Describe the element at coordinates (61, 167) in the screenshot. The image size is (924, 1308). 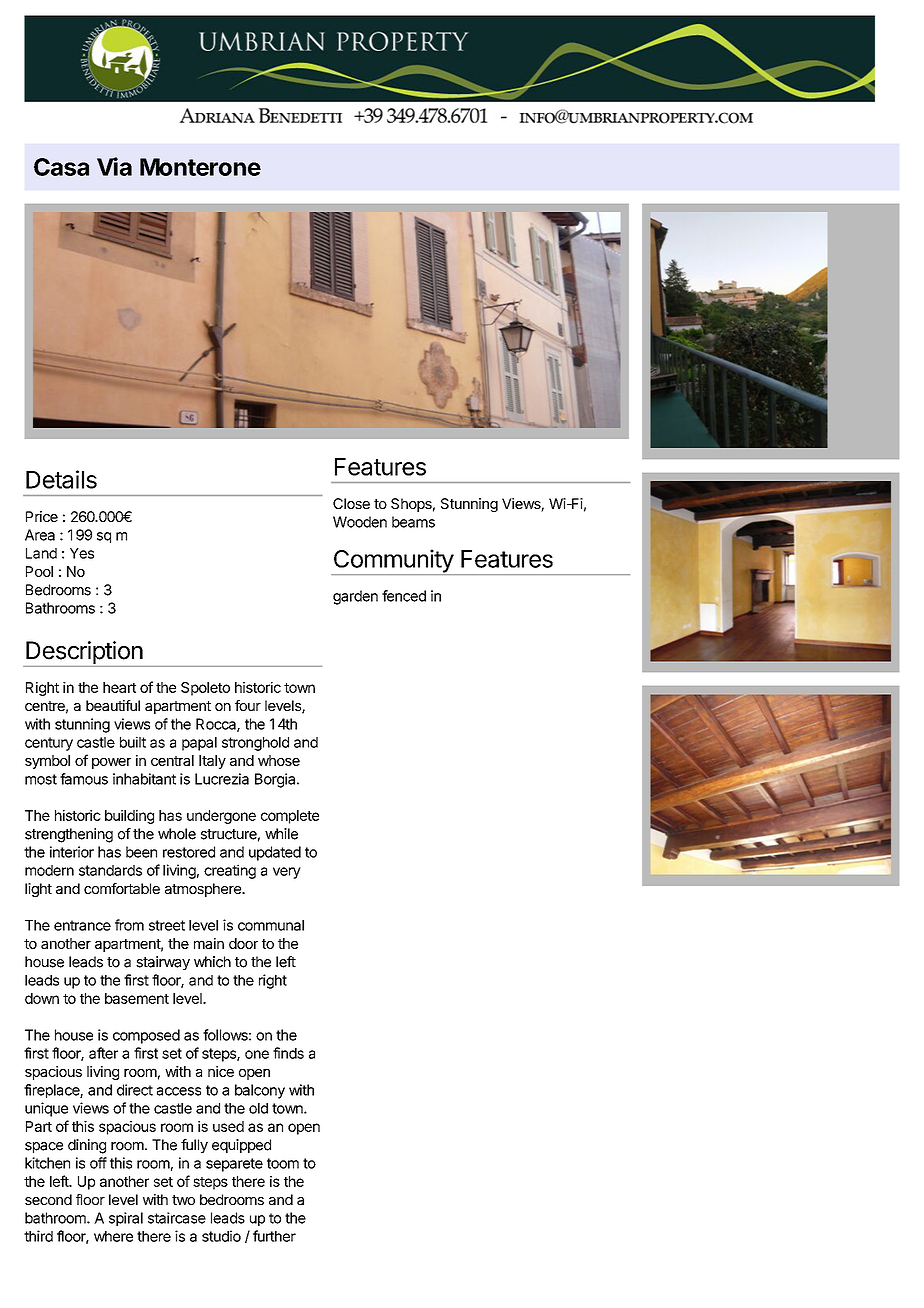
I see `Casa` at that location.
